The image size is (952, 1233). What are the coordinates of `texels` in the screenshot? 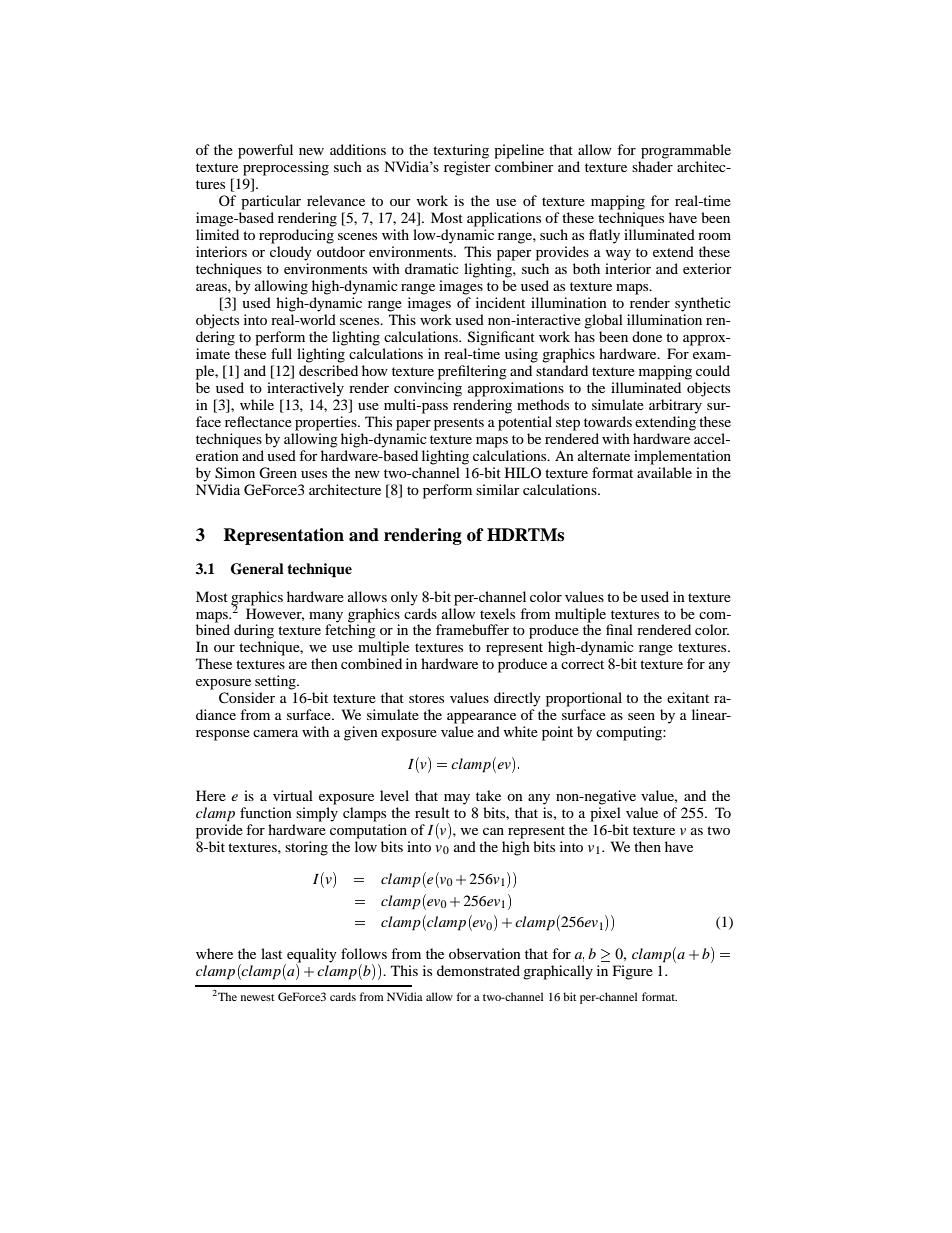 It's located at (497, 613).
